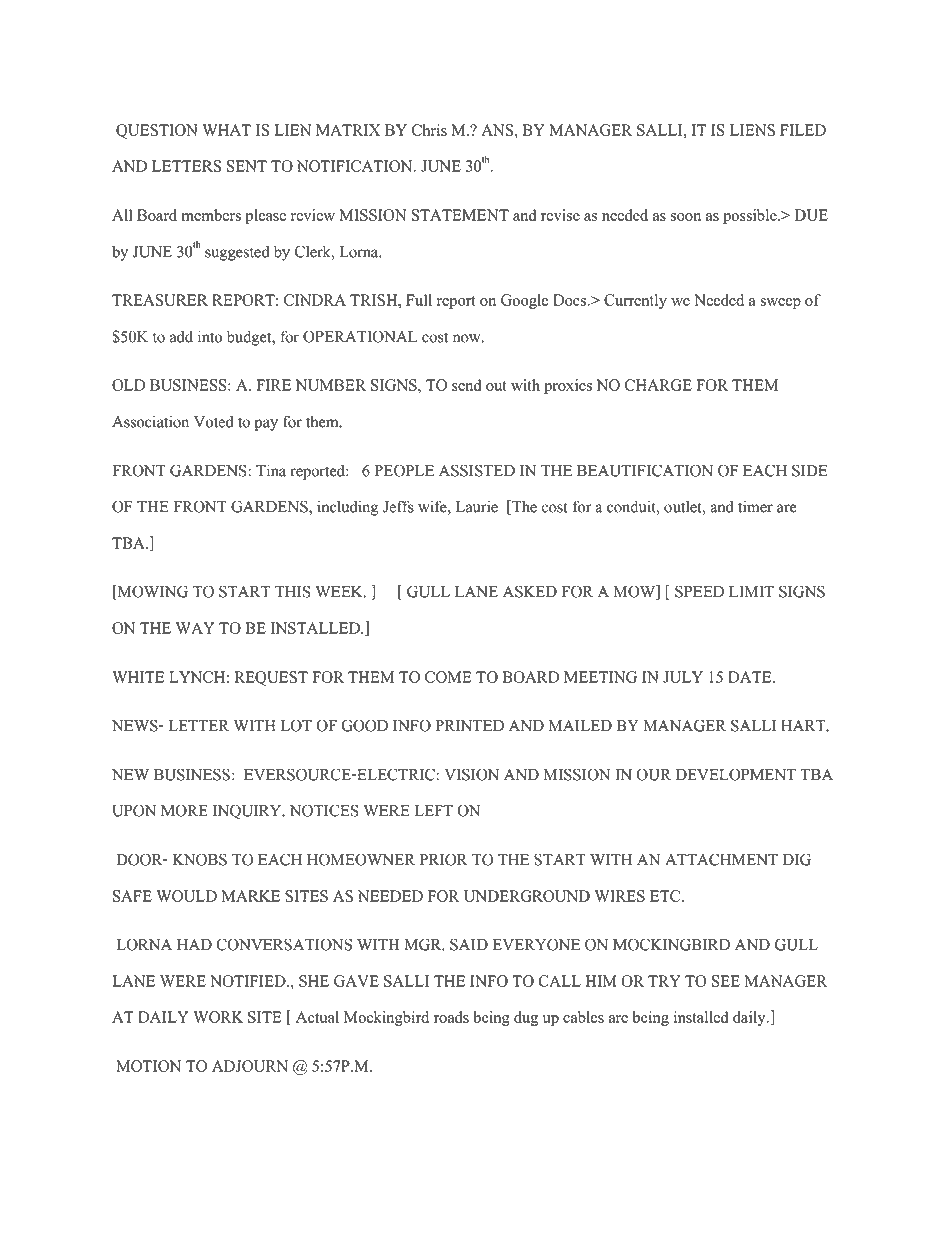  What do you see at coordinates (210, 336) in the screenshot?
I see `into` at bounding box center [210, 336].
